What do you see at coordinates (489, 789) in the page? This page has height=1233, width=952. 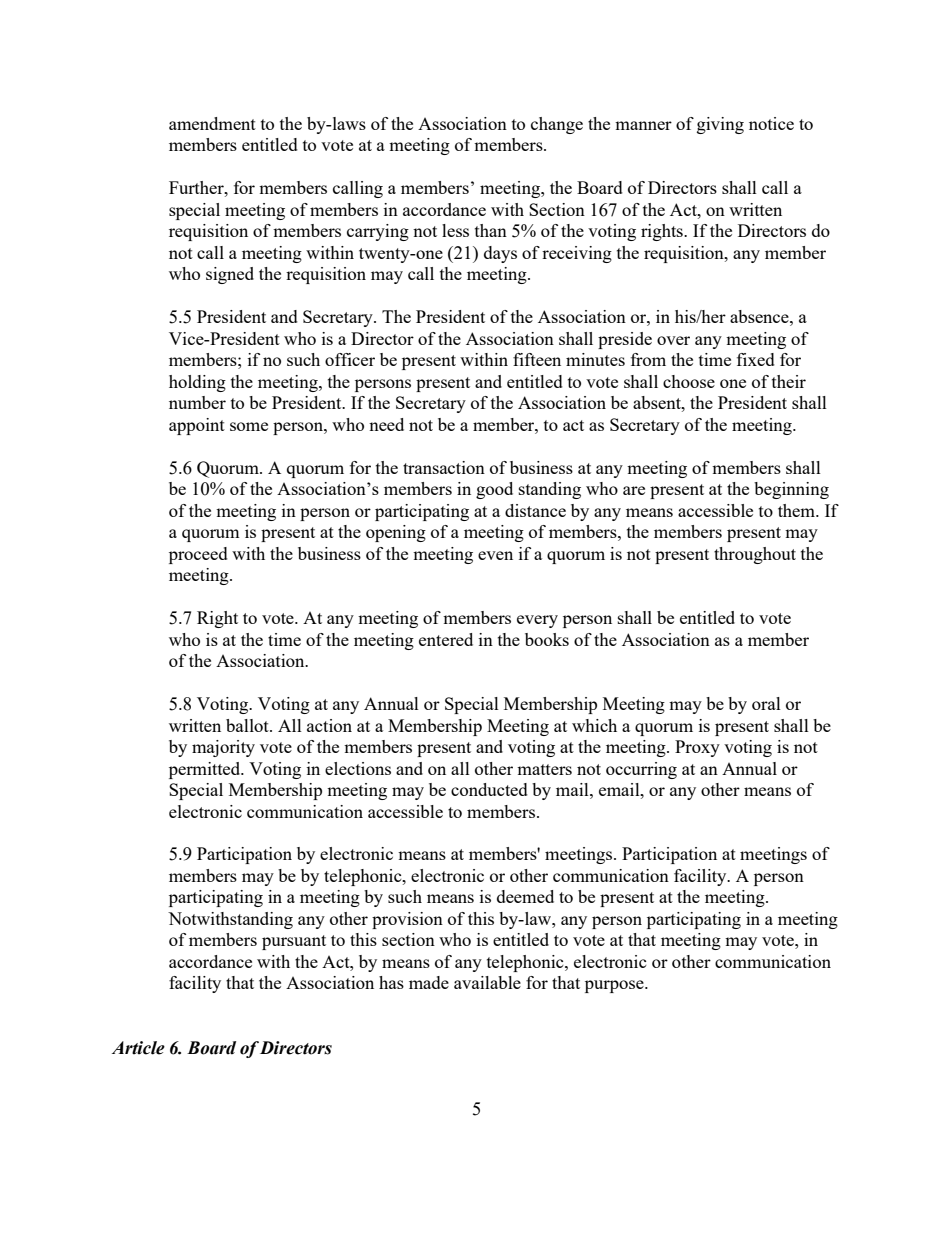 I see `conducted` at bounding box center [489, 789].
